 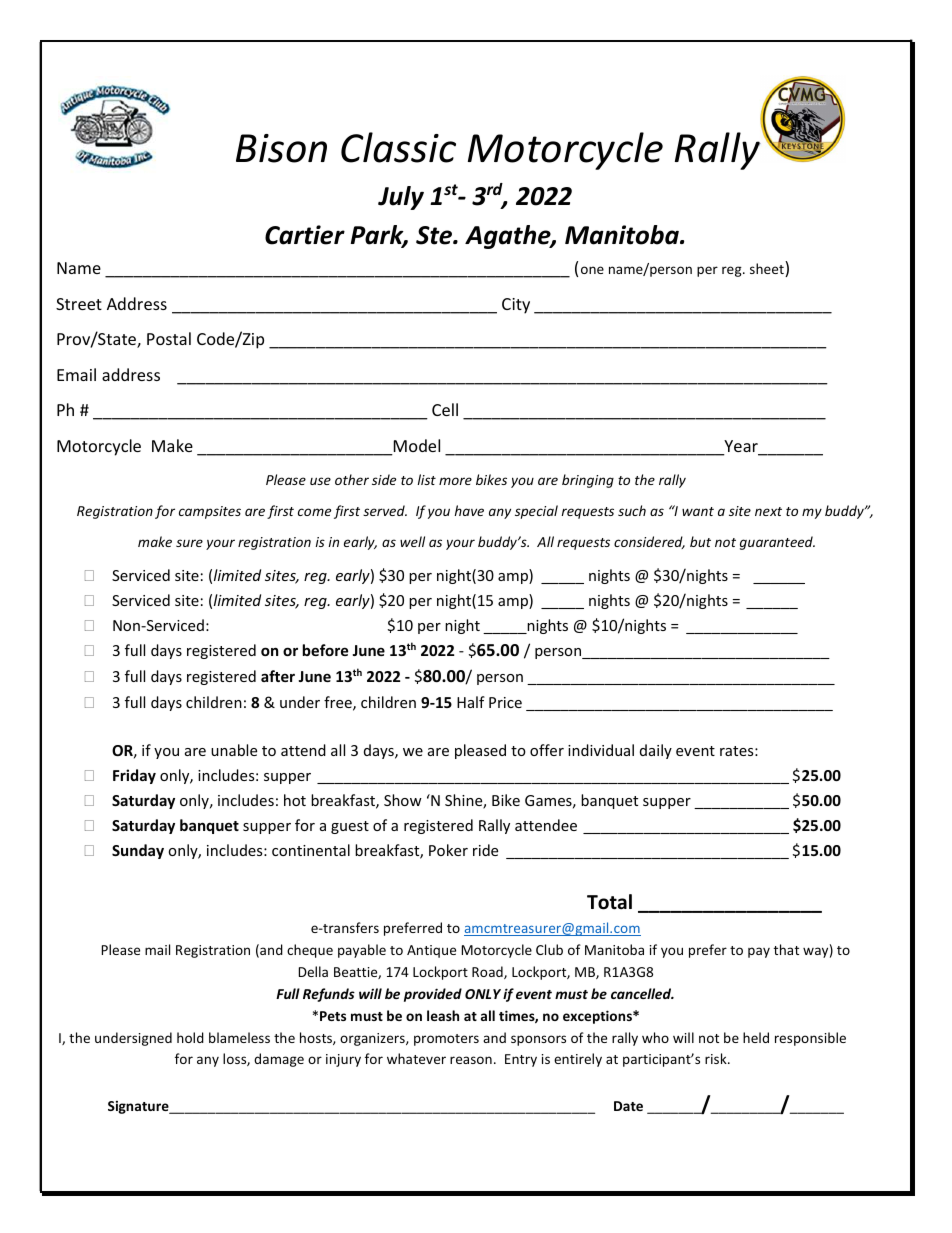 I want to click on hold, so click(x=190, y=1037).
